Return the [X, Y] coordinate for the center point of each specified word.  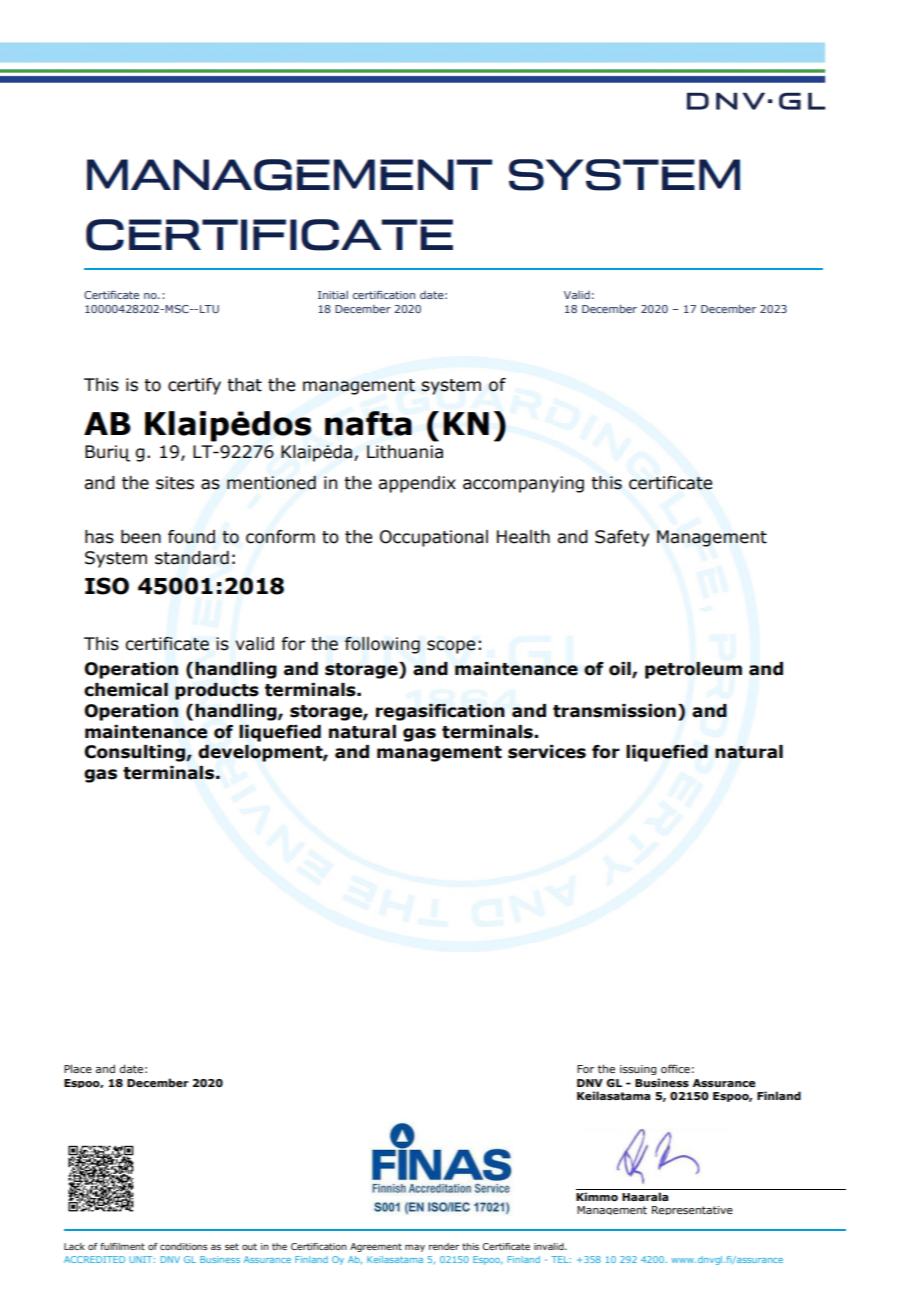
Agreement [376, 1247]
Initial [333, 295]
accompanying [523, 484]
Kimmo [597, 1196]
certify [194, 386]
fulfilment [122, 1246]
